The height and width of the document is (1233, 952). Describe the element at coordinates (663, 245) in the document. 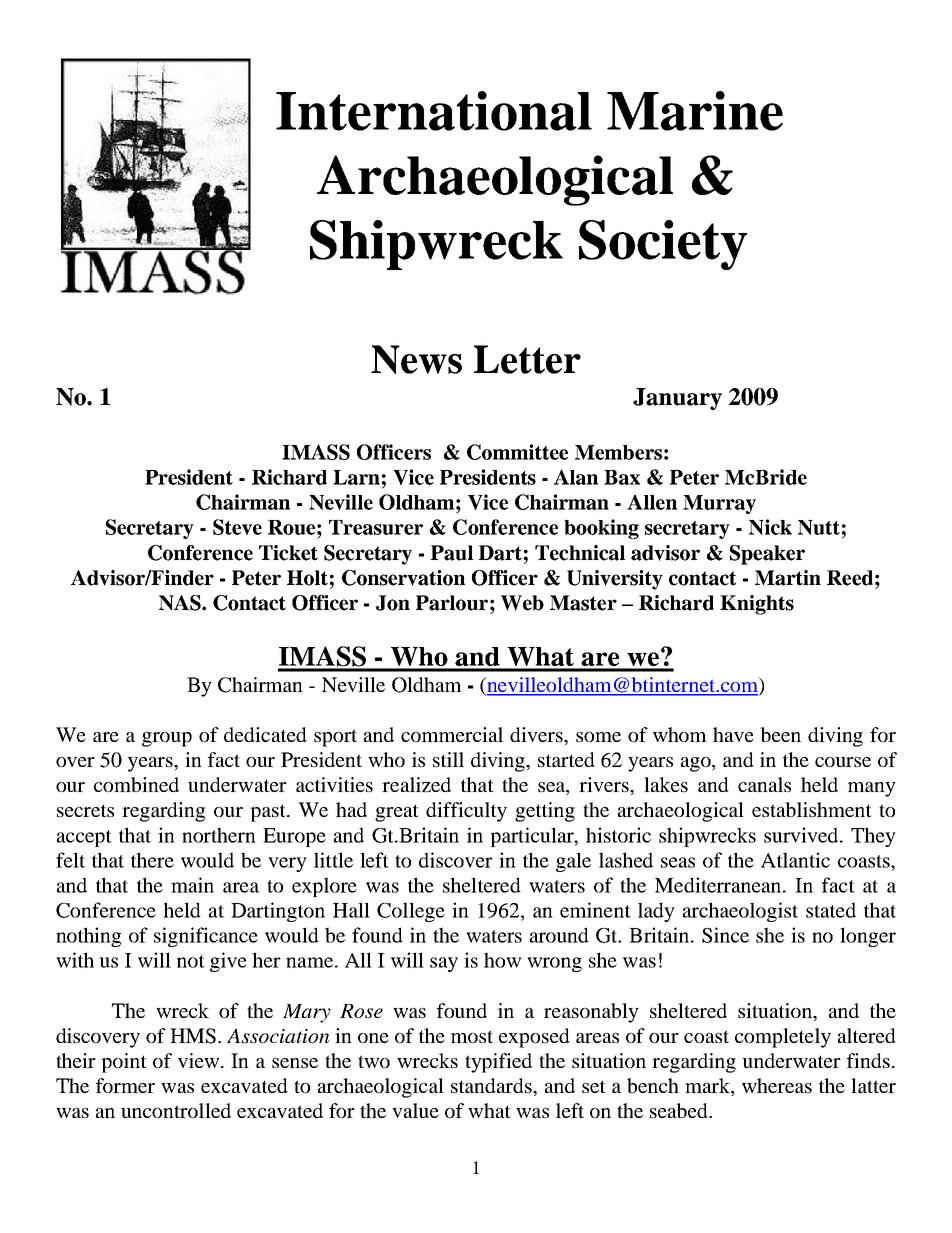

I see `Society` at that location.
